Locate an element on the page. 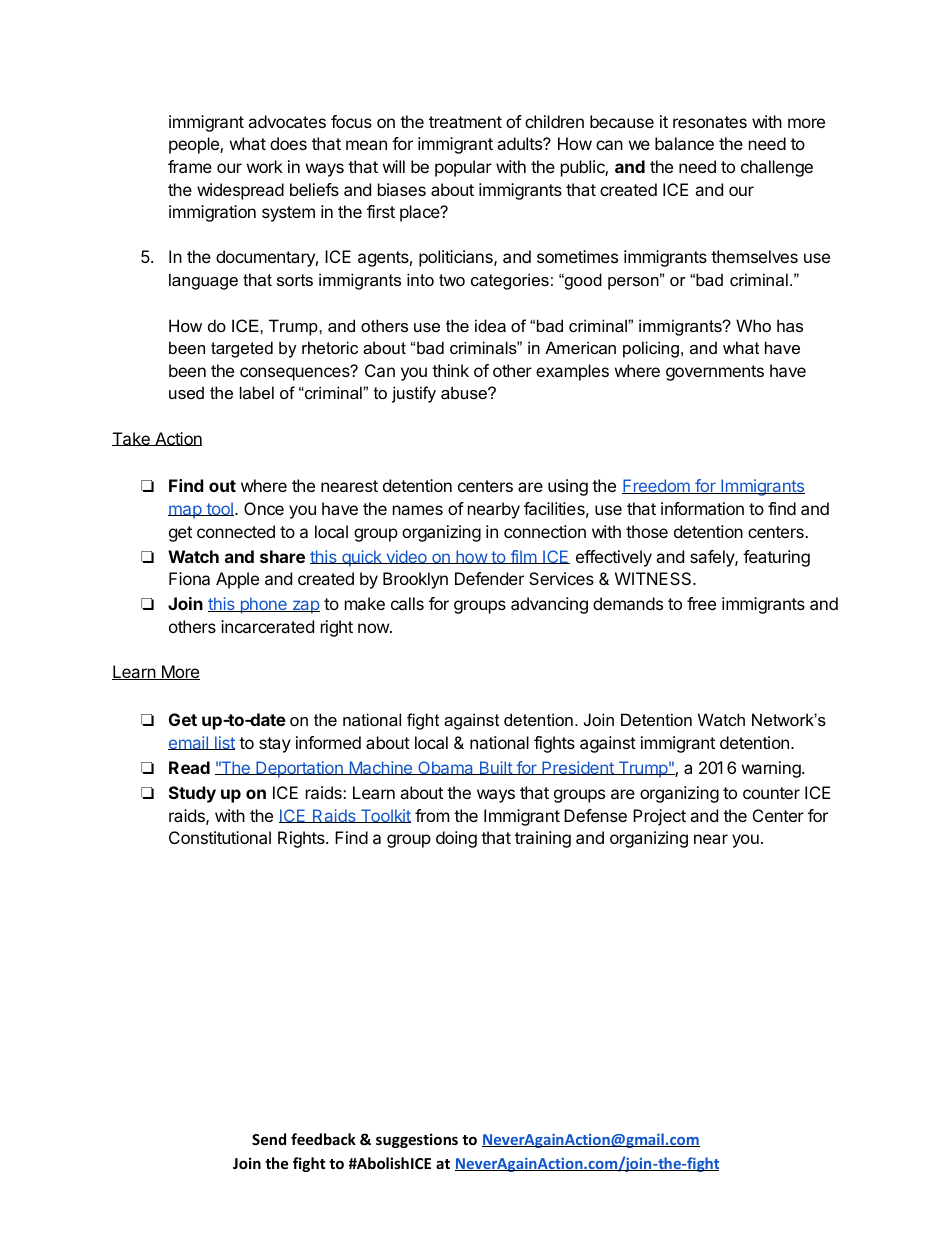 The height and width of the page is (1233, 952). Study is located at coordinates (192, 794).
